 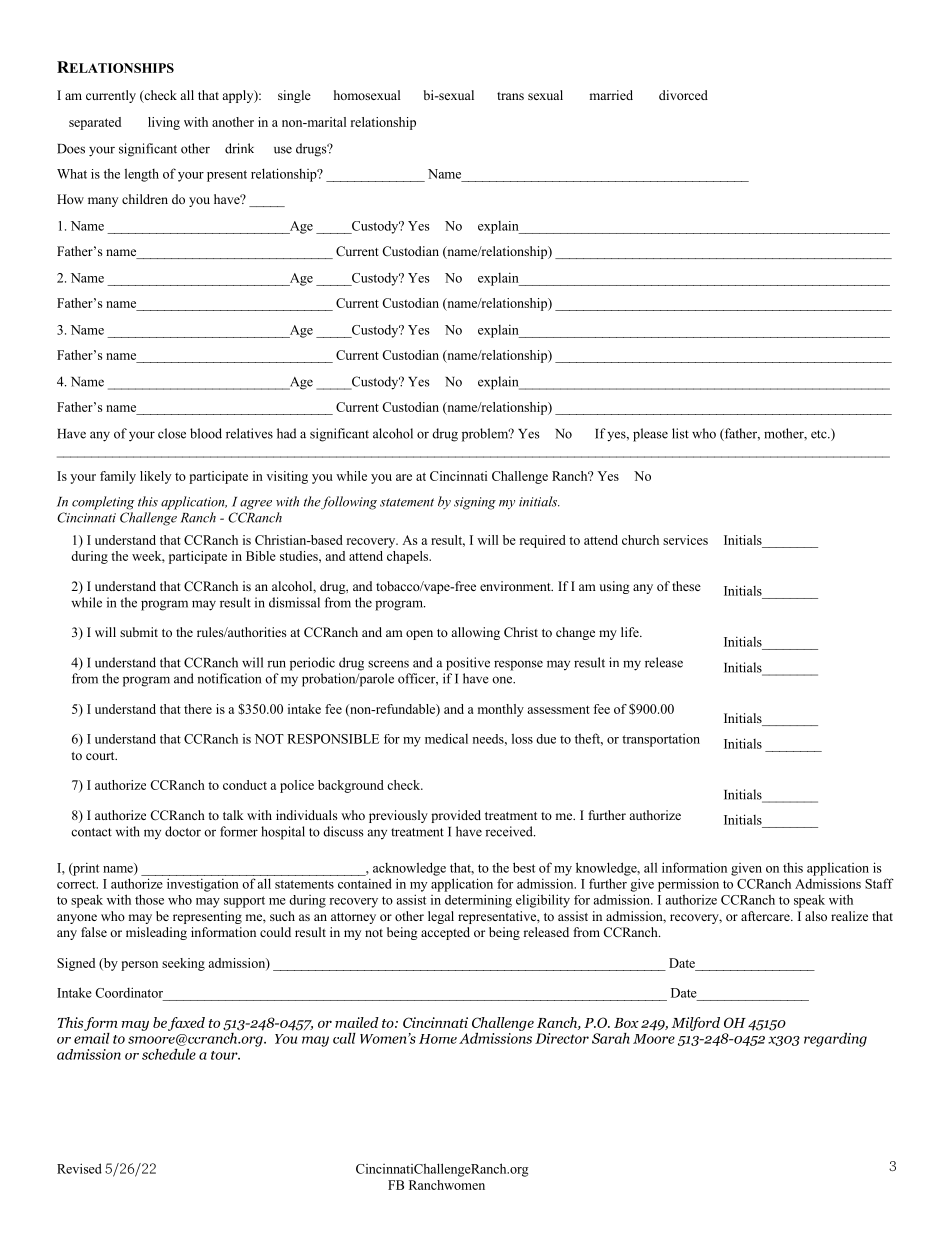 I want to click on married, so click(x=611, y=95).
